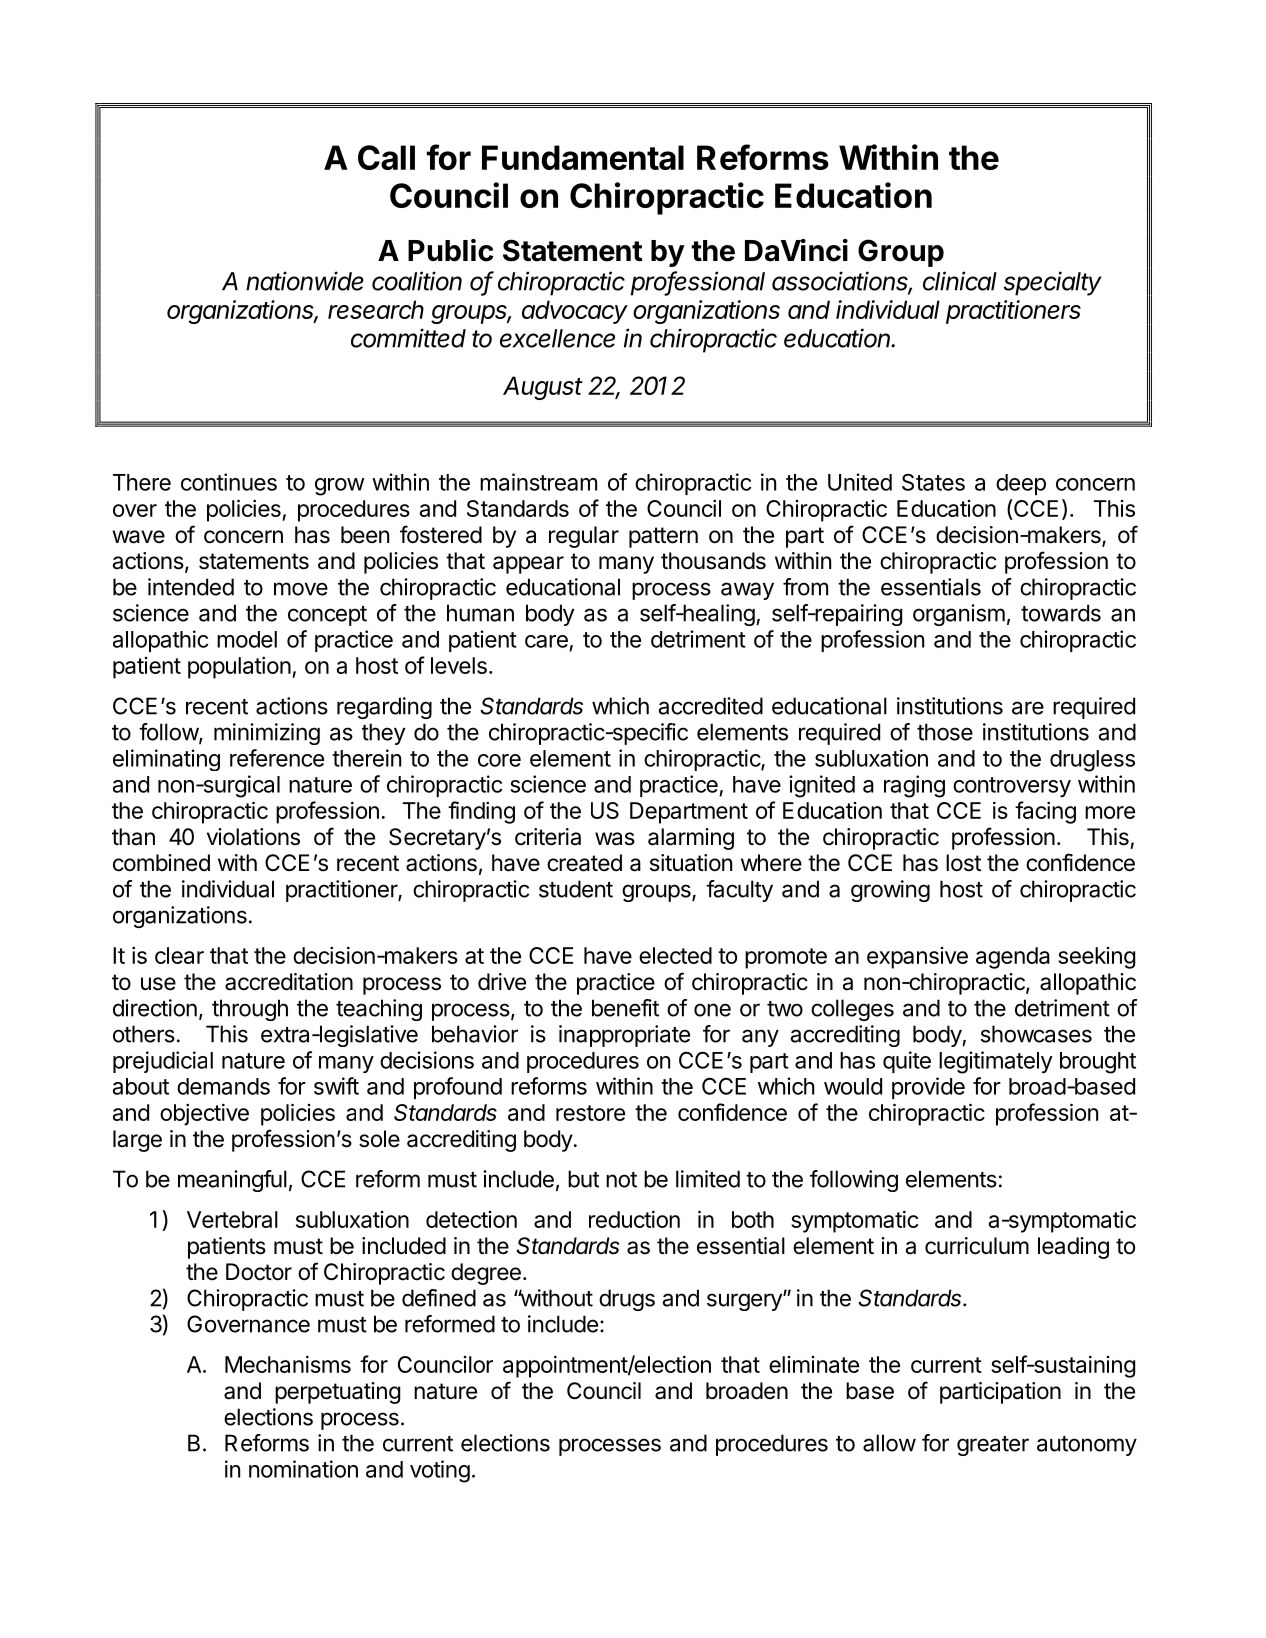 The width and height of the screenshot is (1266, 1638). What do you see at coordinates (229, 482) in the screenshot?
I see `continues` at bounding box center [229, 482].
